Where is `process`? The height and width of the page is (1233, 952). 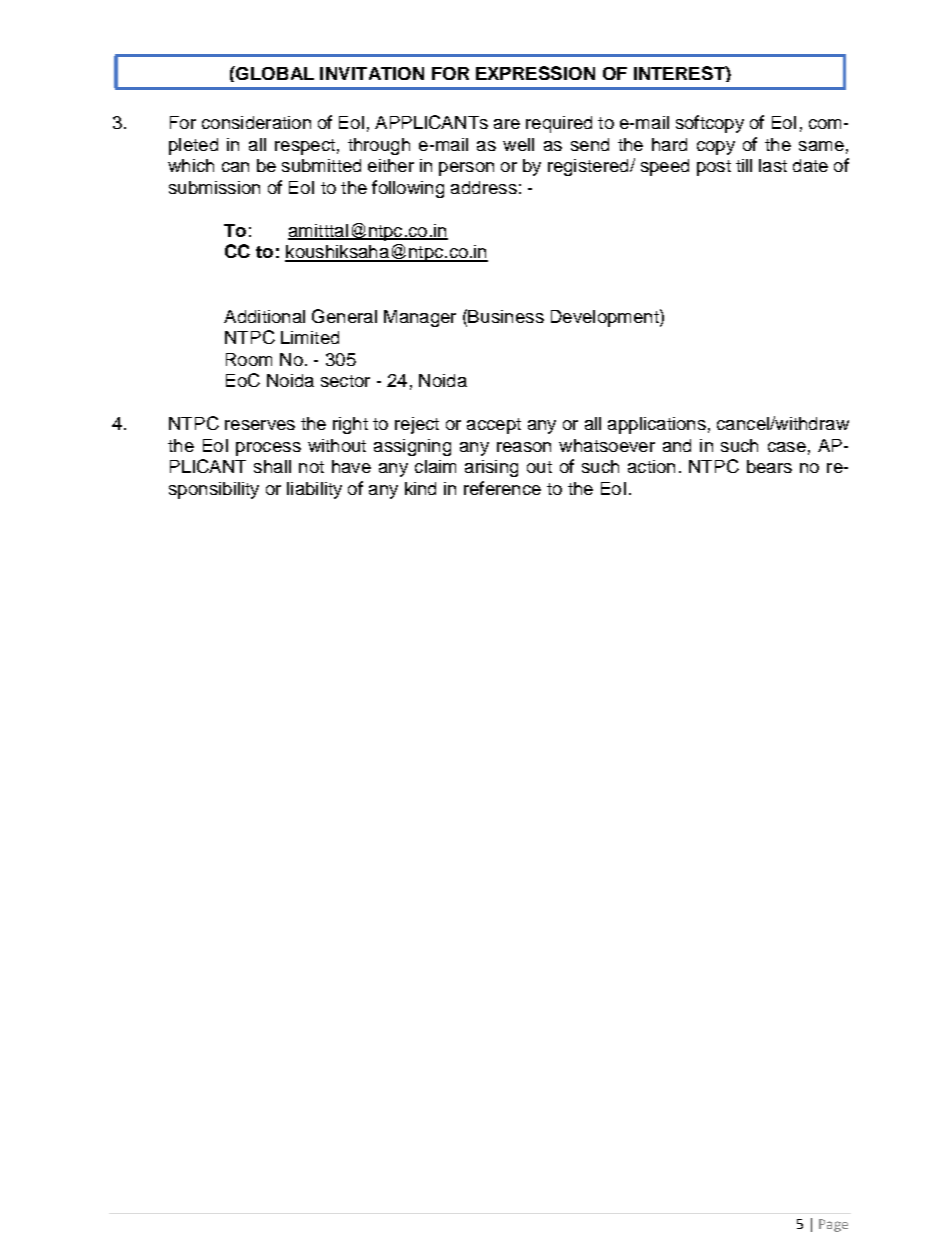
process is located at coordinates (268, 449).
